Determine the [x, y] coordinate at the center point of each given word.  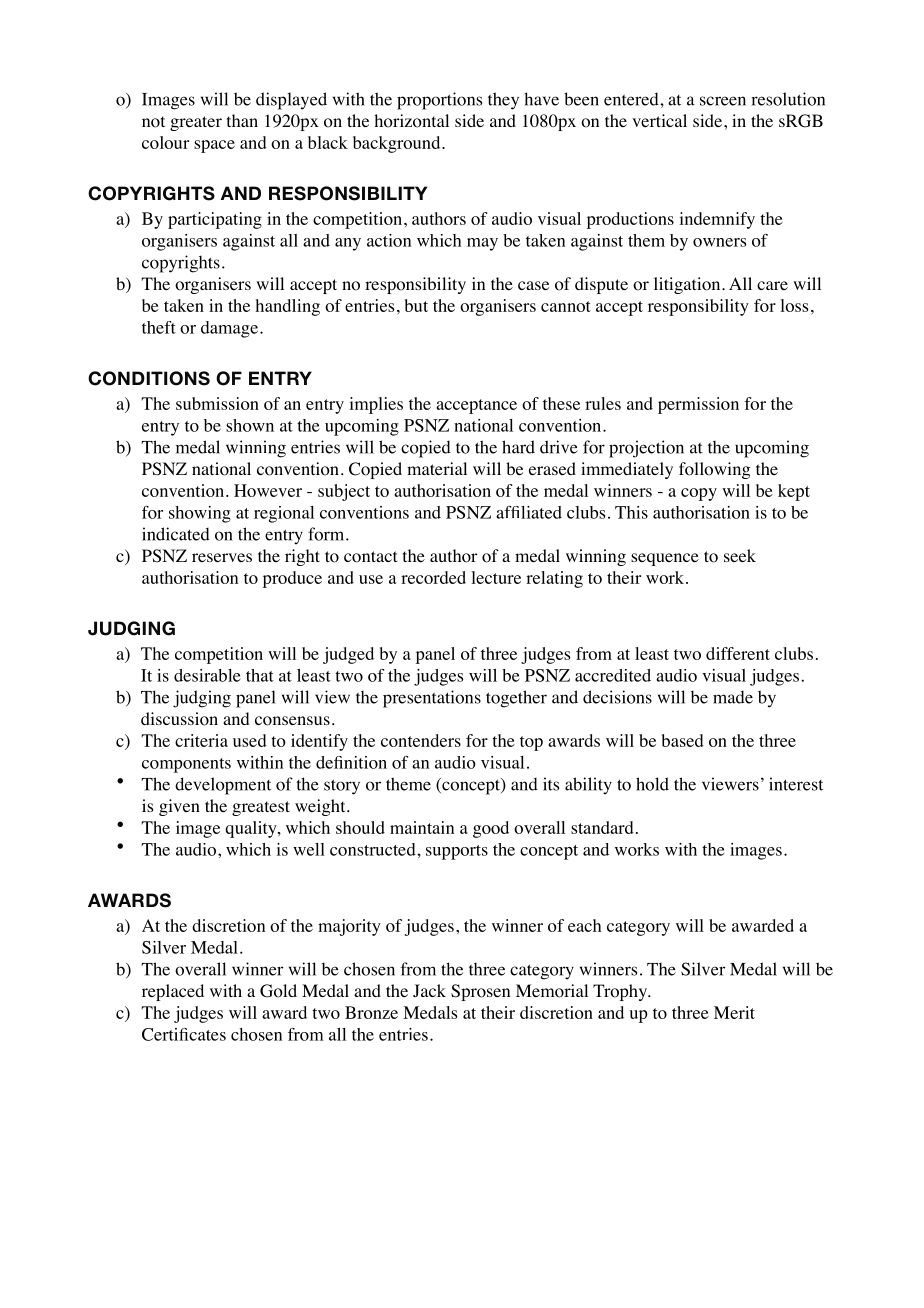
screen [723, 101]
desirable [207, 675]
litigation [688, 285]
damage [229, 329]
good [491, 829]
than [242, 120]
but [416, 305]
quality [252, 829]
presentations [432, 699]
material [437, 468]
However [268, 490]
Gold [278, 991]
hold [652, 784]
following [714, 470]
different [738, 653]
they [503, 101]
